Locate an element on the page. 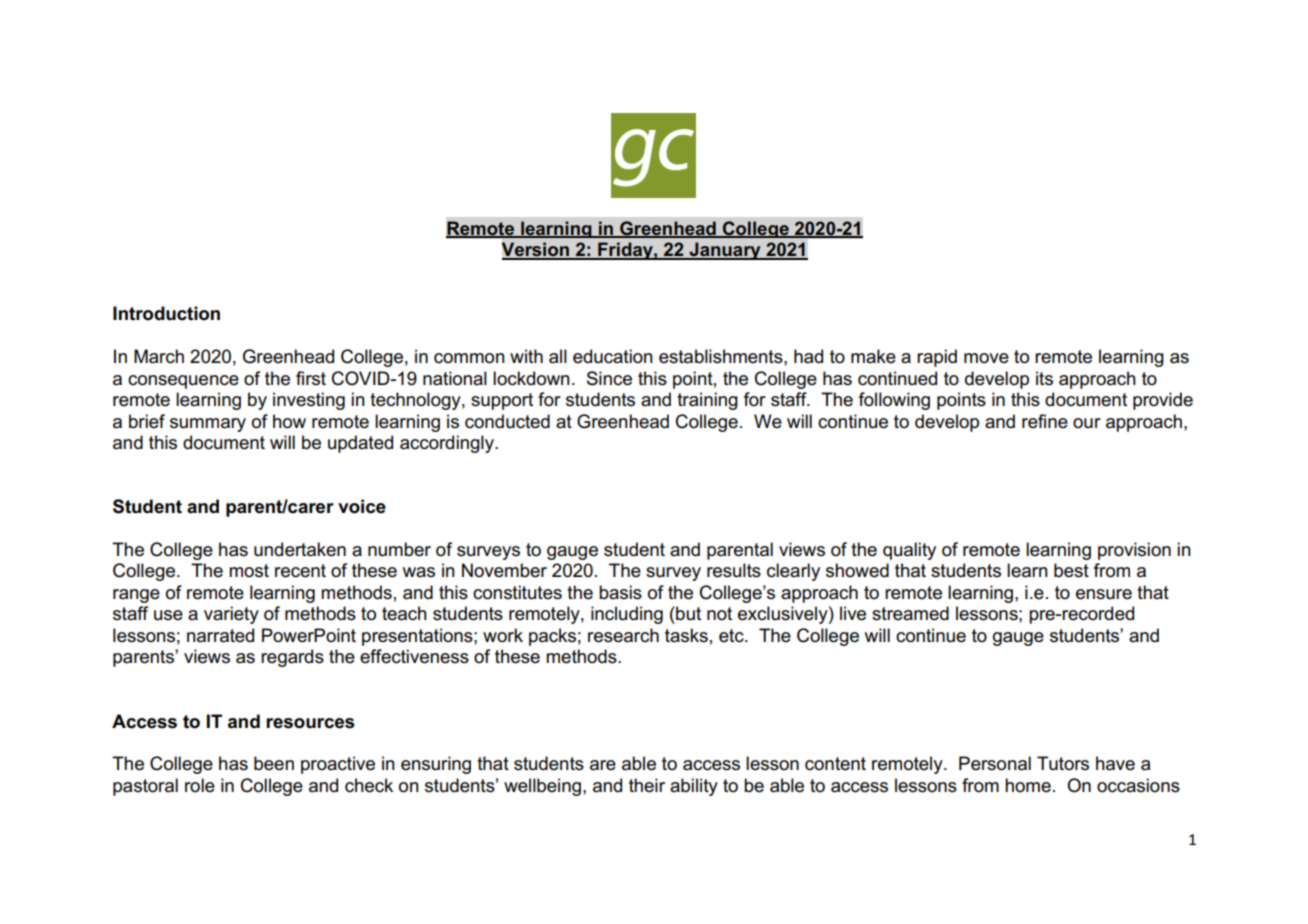 The height and width of the image is (924, 1308). summary is located at coordinates (208, 425).
